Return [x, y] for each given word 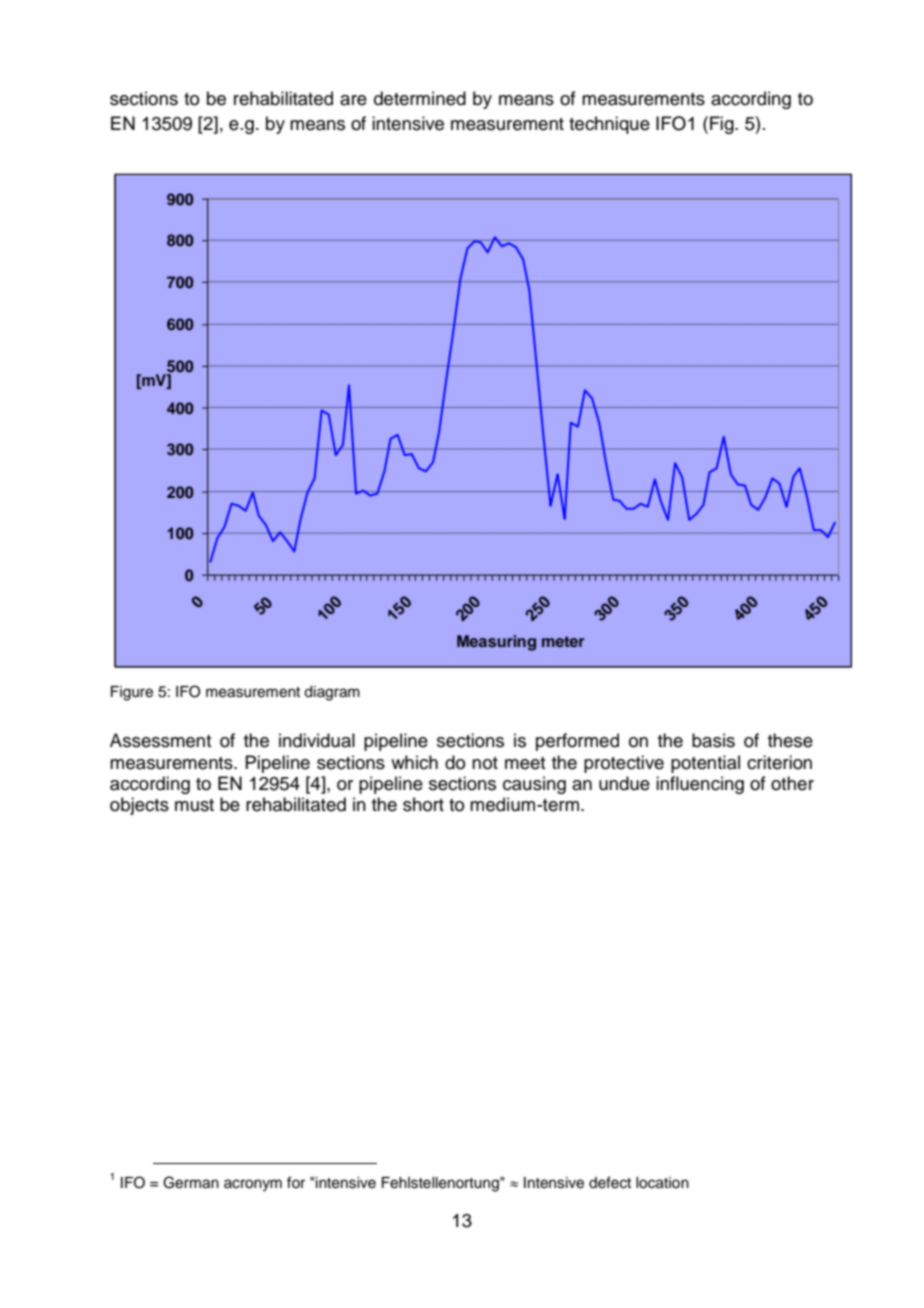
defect [610, 1182]
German [191, 1182]
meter [563, 641]
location [662, 1183]
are [353, 100]
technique [609, 125]
